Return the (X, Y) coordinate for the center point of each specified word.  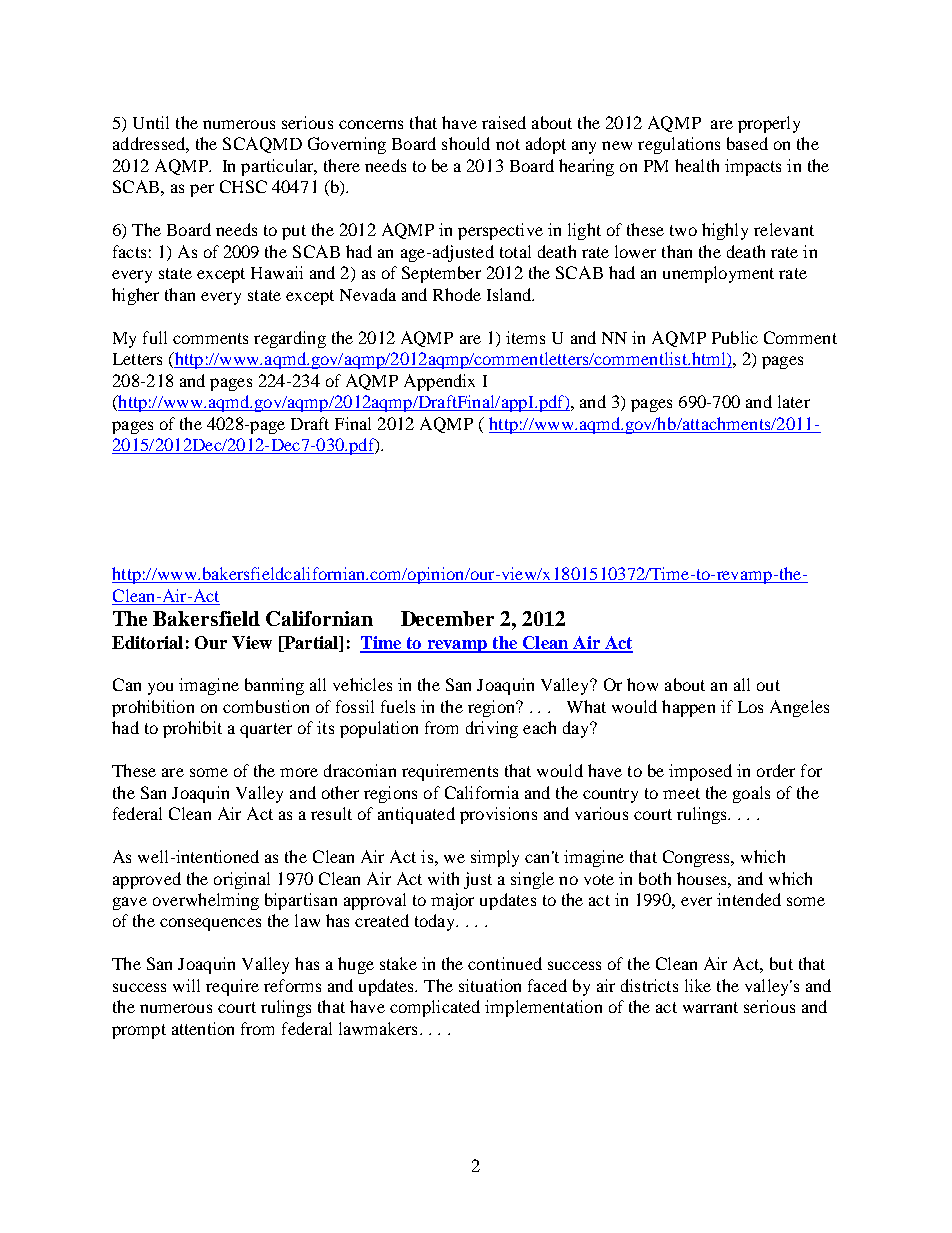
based (747, 143)
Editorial (147, 642)
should (466, 143)
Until (151, 122)
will (186, 985)
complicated (435, 1008)
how (642, 684)
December (447, 618)
